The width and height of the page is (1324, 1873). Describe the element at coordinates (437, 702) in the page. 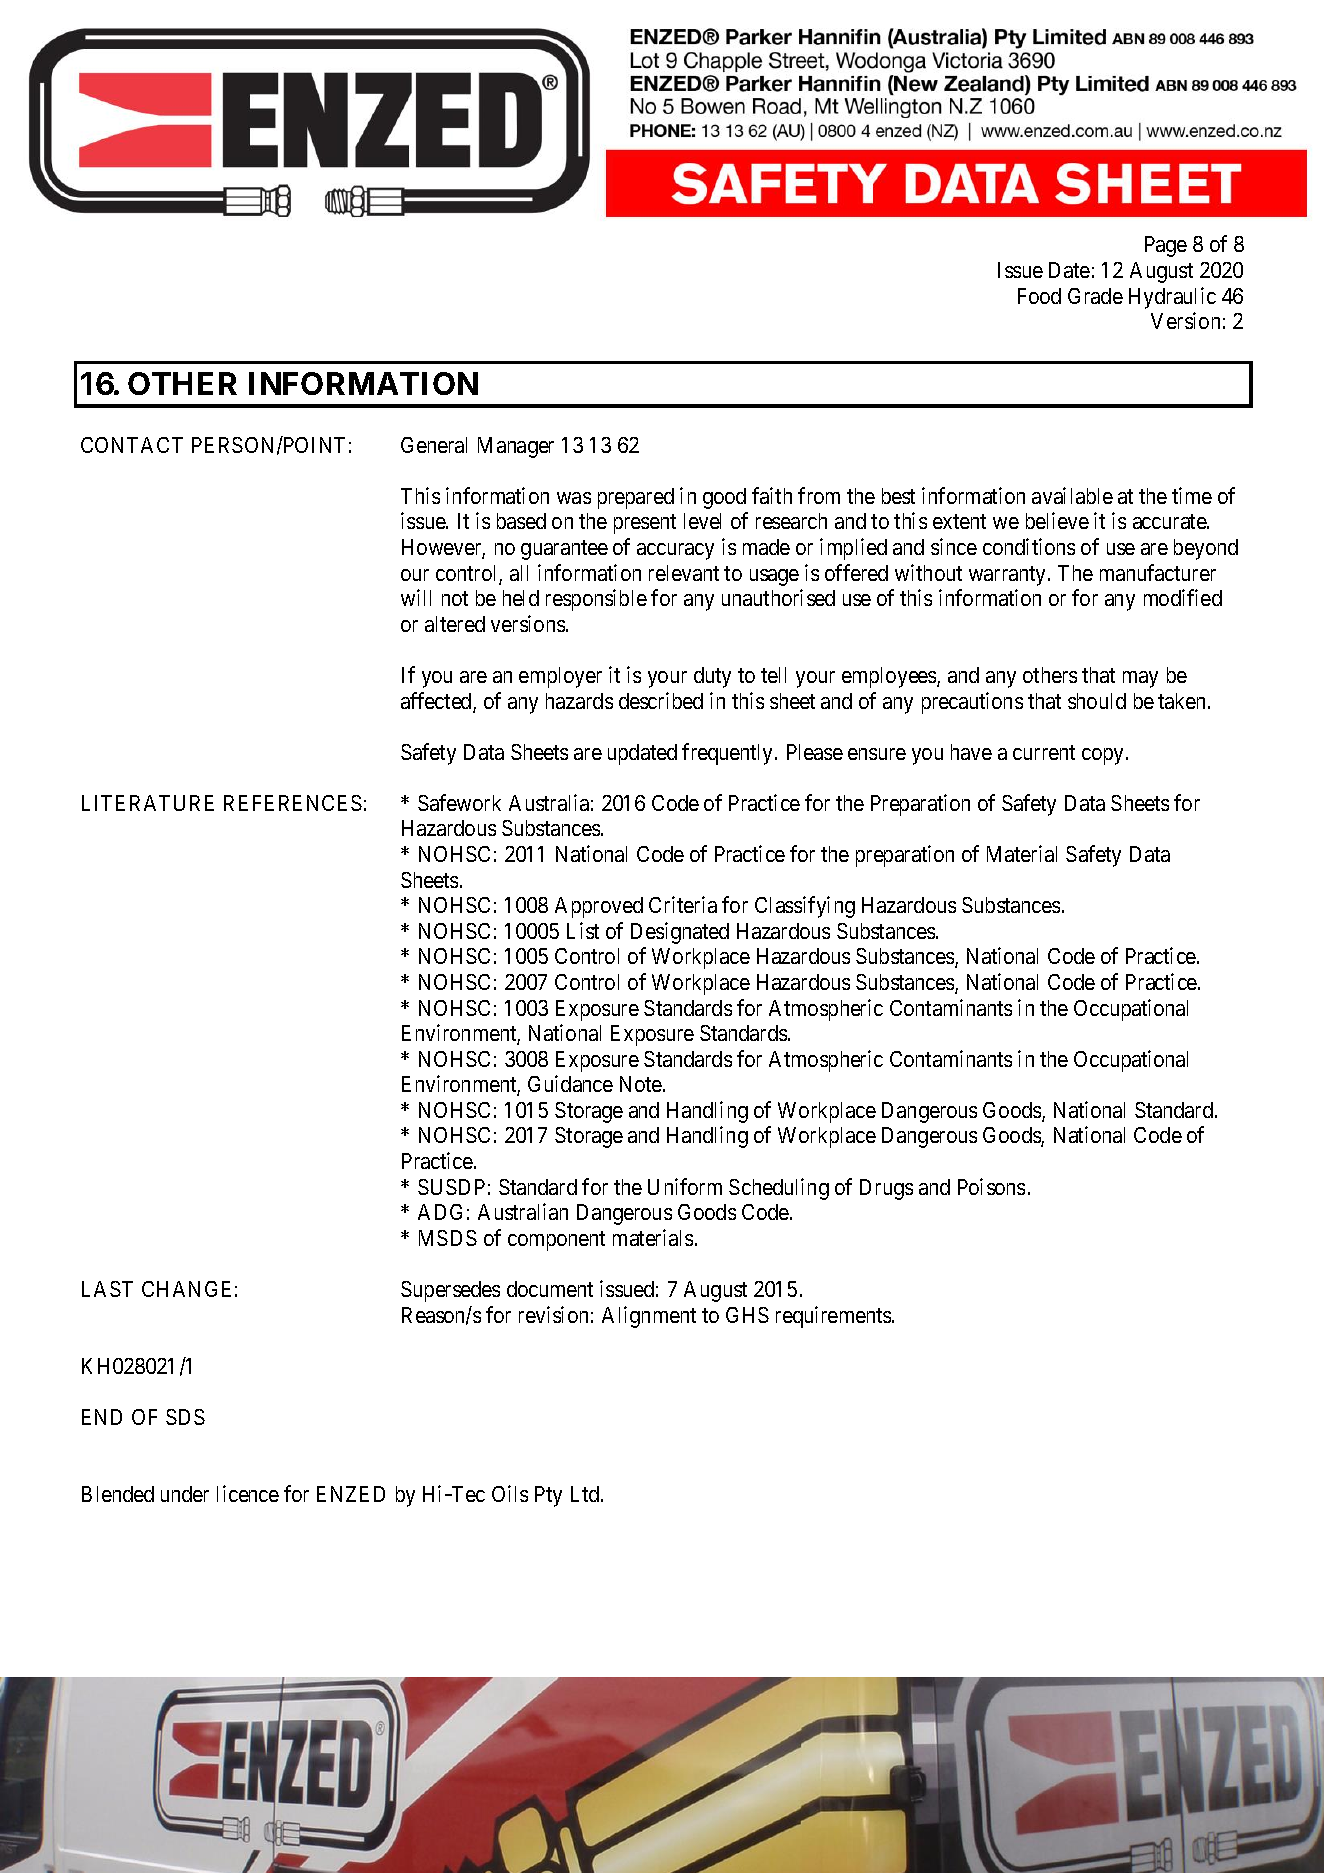

I see `affected` at that location.
